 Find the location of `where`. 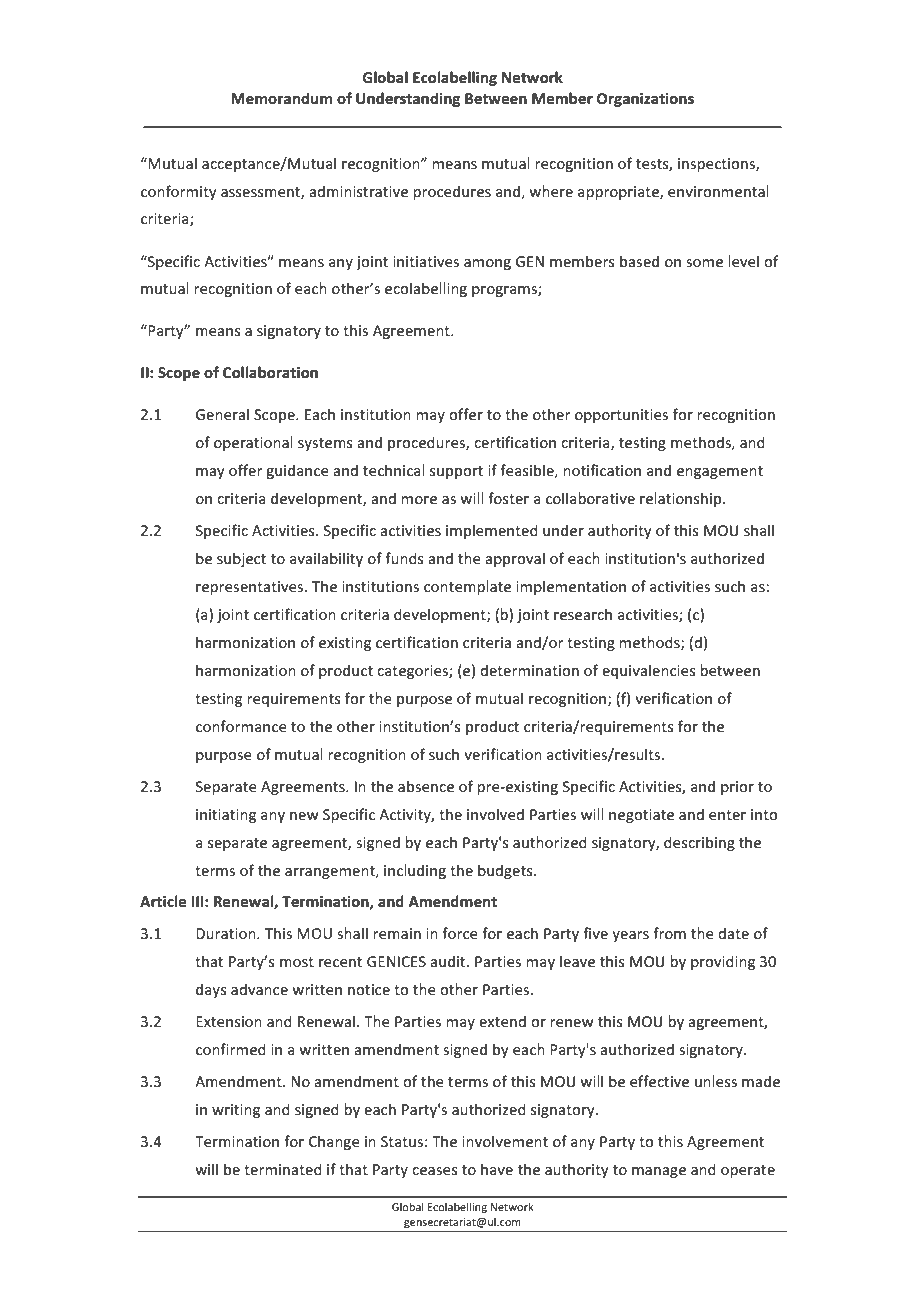

where is located at coordinates (551, 191).
